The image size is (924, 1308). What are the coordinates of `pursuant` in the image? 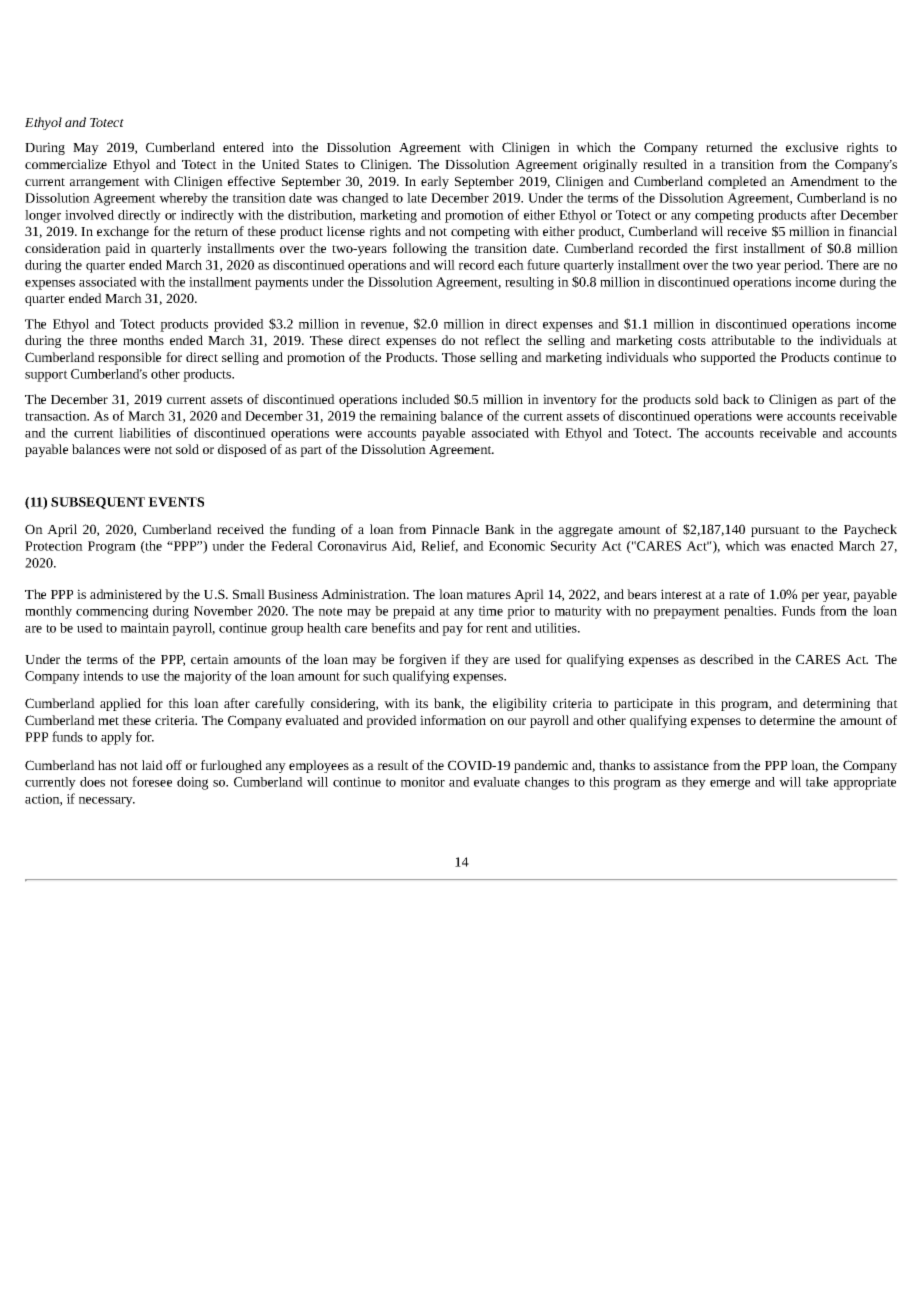 It's located at (775, 531).
